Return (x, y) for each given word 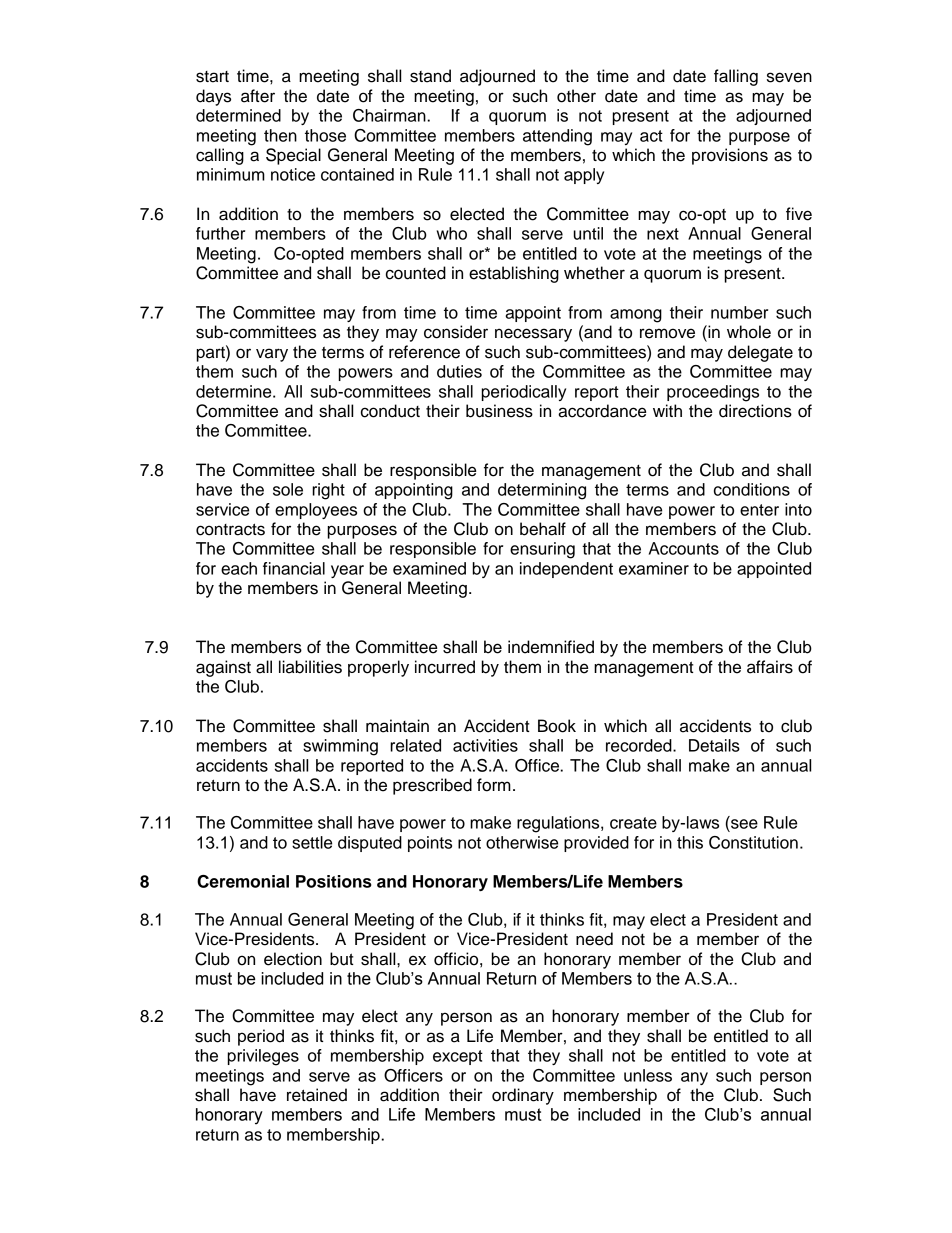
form (494, 785)
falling (736, 77)
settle (312, 842)
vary (272, 355)
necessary (533, 335)
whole (749, 332)
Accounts (684, 548)
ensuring (542, 550)
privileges (263, 1057)
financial (294, 568)
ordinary (523, 1096)
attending (557, 137)
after (258, 96)
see (744, 824)
